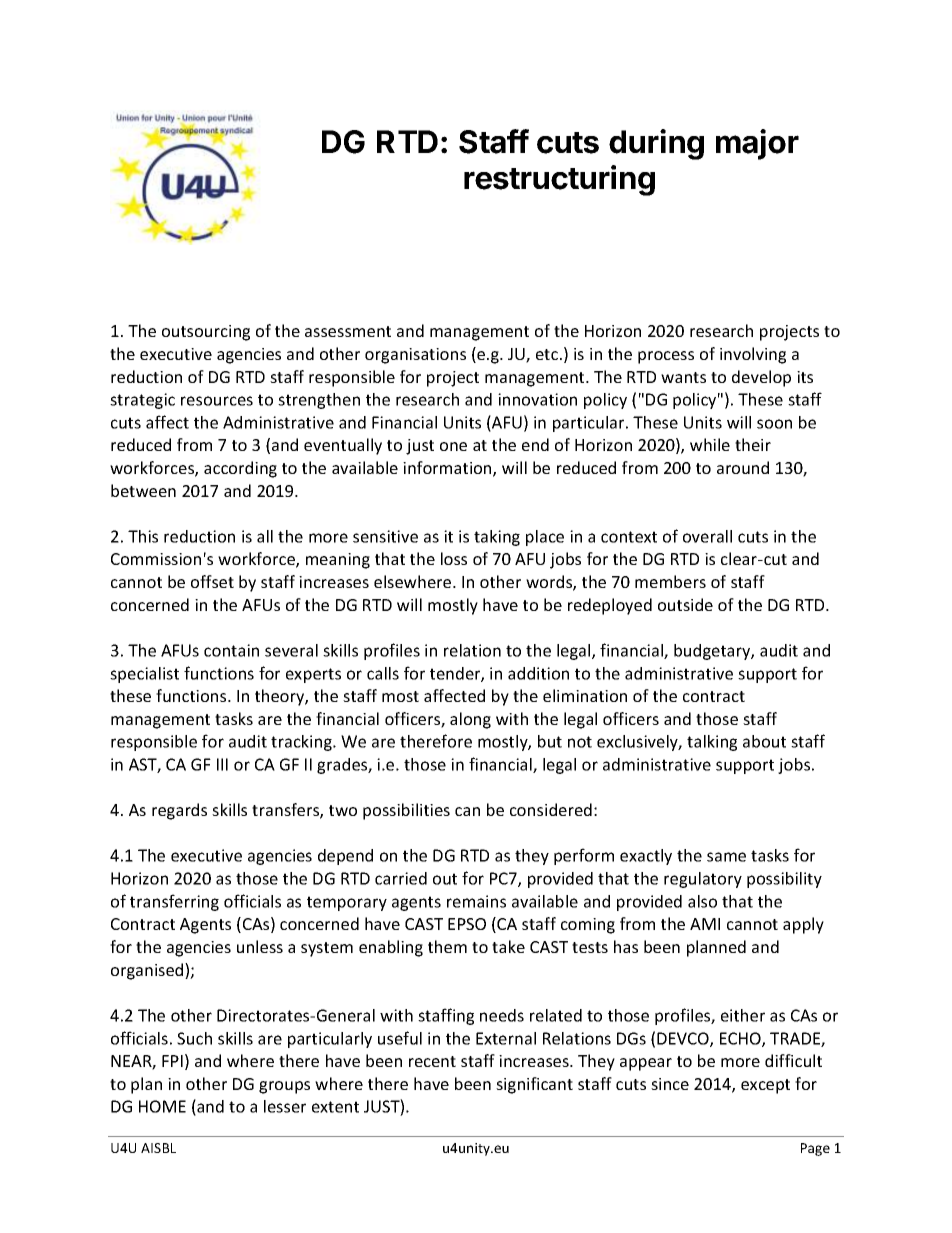 This screenshot has height=1233, width=952. What do you see at coordinates (774, 424) in the screenshot?
I see `soon` at bounding box center [774, 424].
